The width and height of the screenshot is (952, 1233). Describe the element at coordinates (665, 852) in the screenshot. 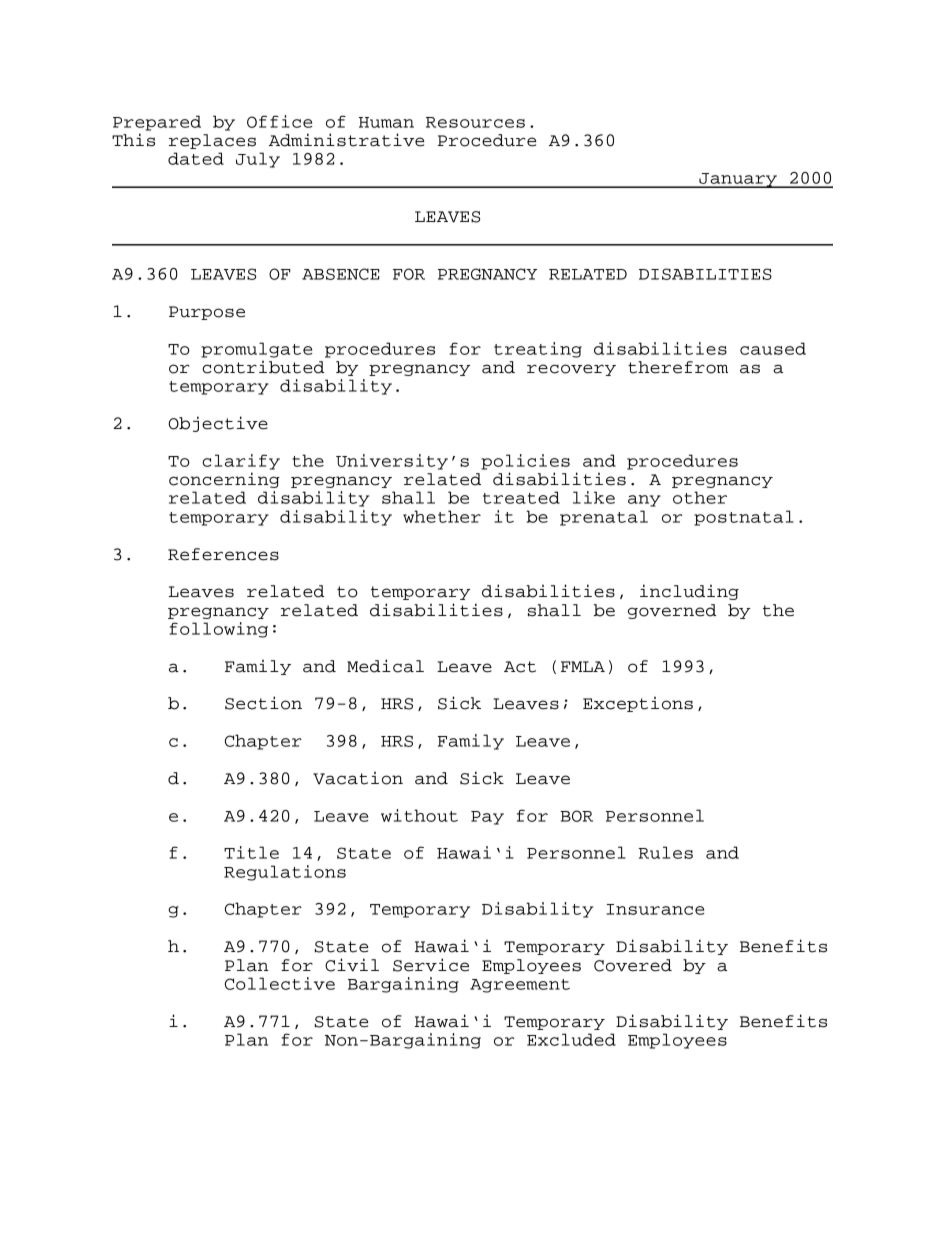

I see `Rules` at that location.
